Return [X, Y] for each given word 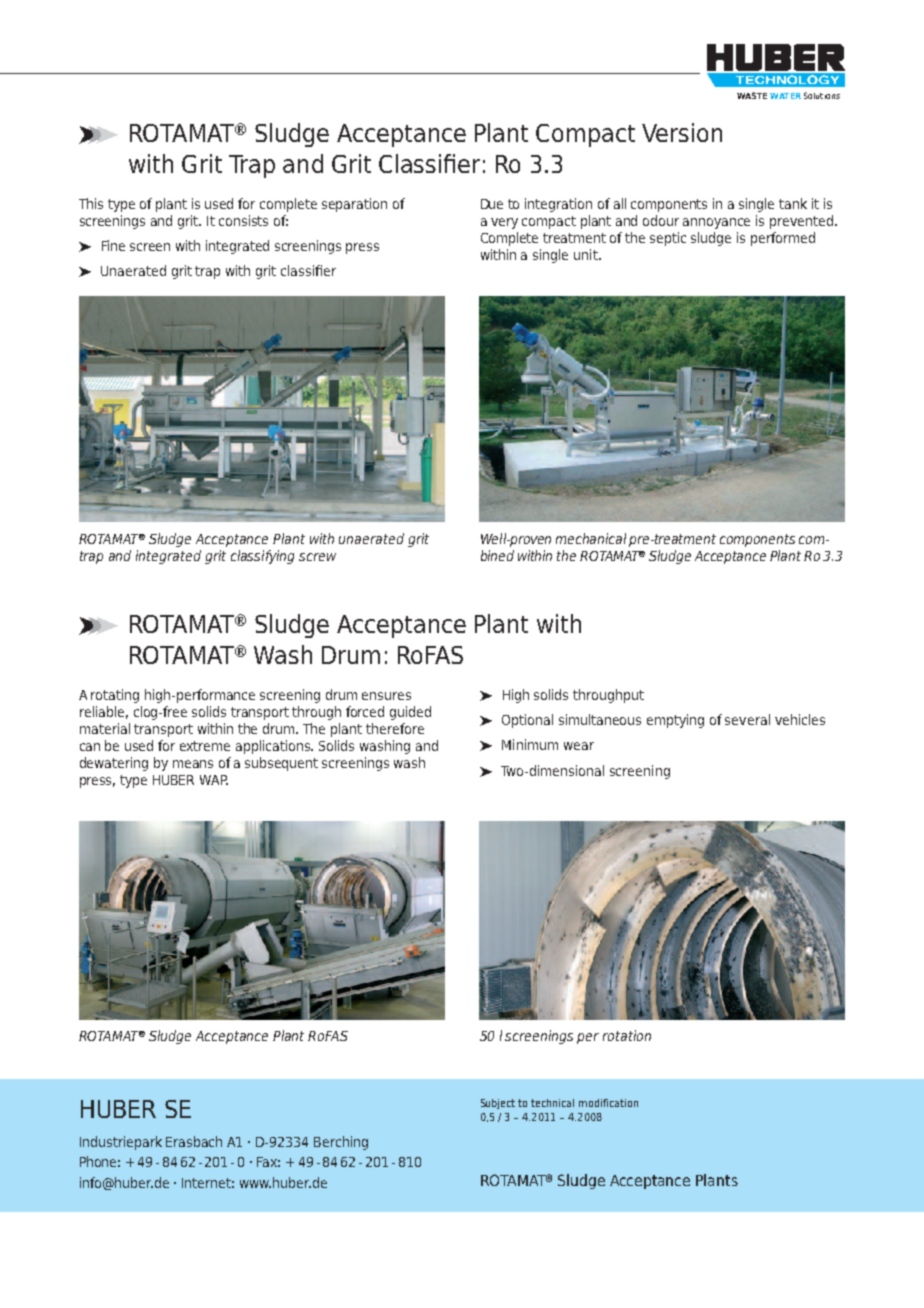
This [91, 203]
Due [492, 204]
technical [552, 1103]
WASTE [752, 95]
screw [317, 557]
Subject [498, 1104]
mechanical [591, 538]
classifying [262, 557]
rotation [627, 1035]
